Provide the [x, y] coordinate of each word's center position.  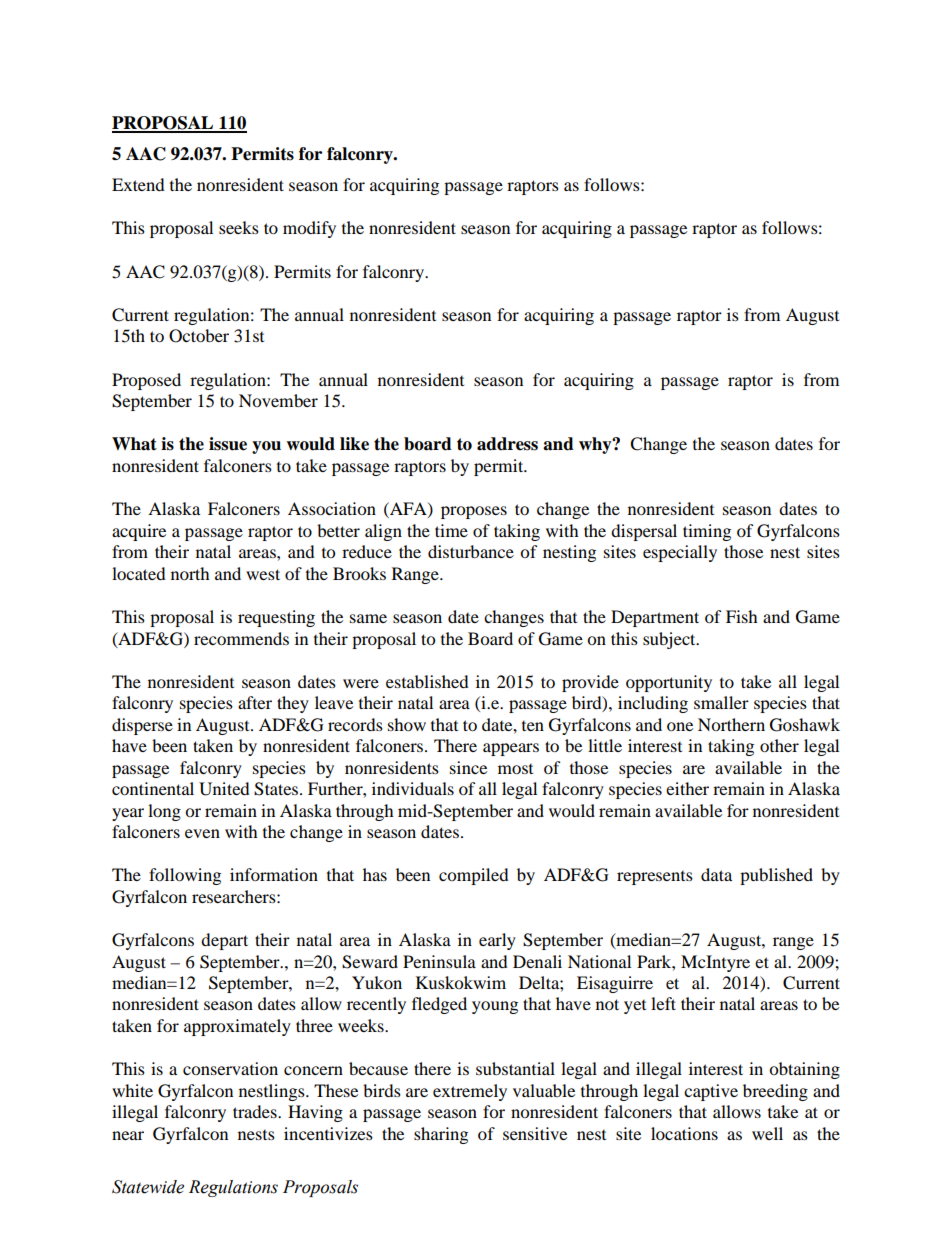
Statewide [148, 1187]
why [596, 445]
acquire [139, 532]
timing [707, 532]
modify [309, 229]
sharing [441, 1135]
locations [684, 1133]
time [451, 530]
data [716, 874]
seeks [239, 227]
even [202, 833]
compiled [474, 876]
